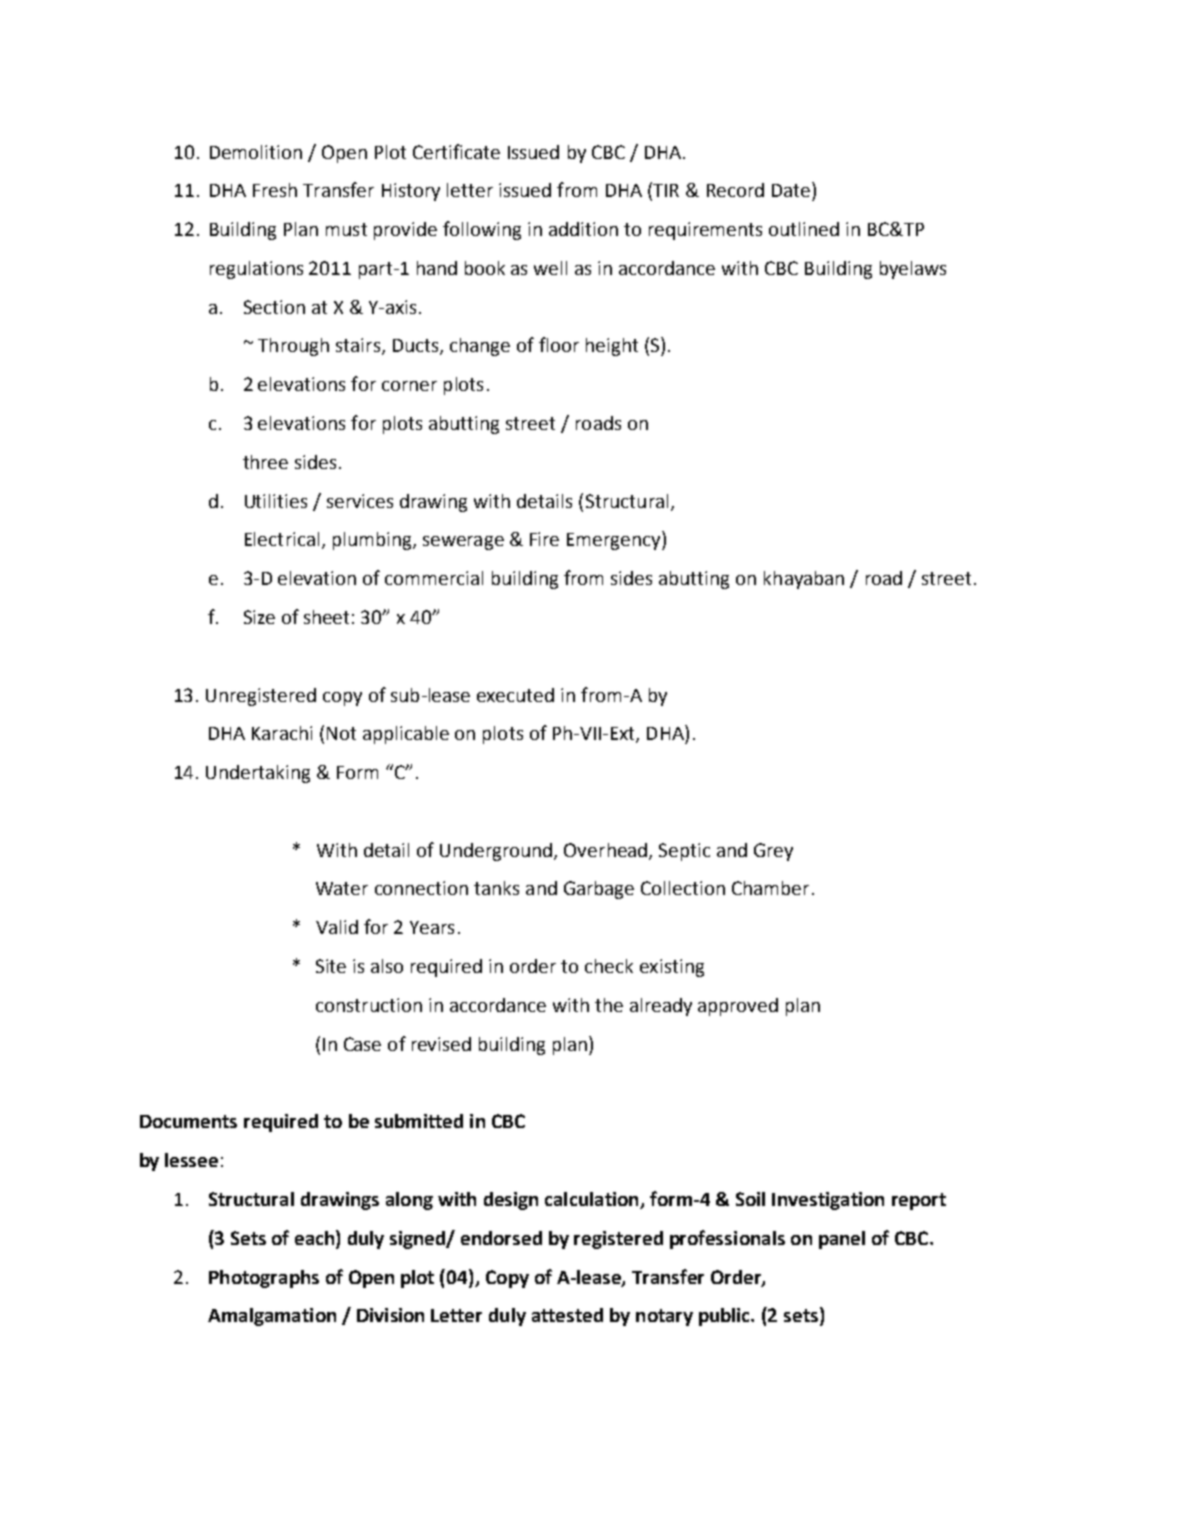 This screenshot has height=1525, width=1178. Describe the element at coordinates (773, 852) in the screenshot. I see `Grey` at that location.
